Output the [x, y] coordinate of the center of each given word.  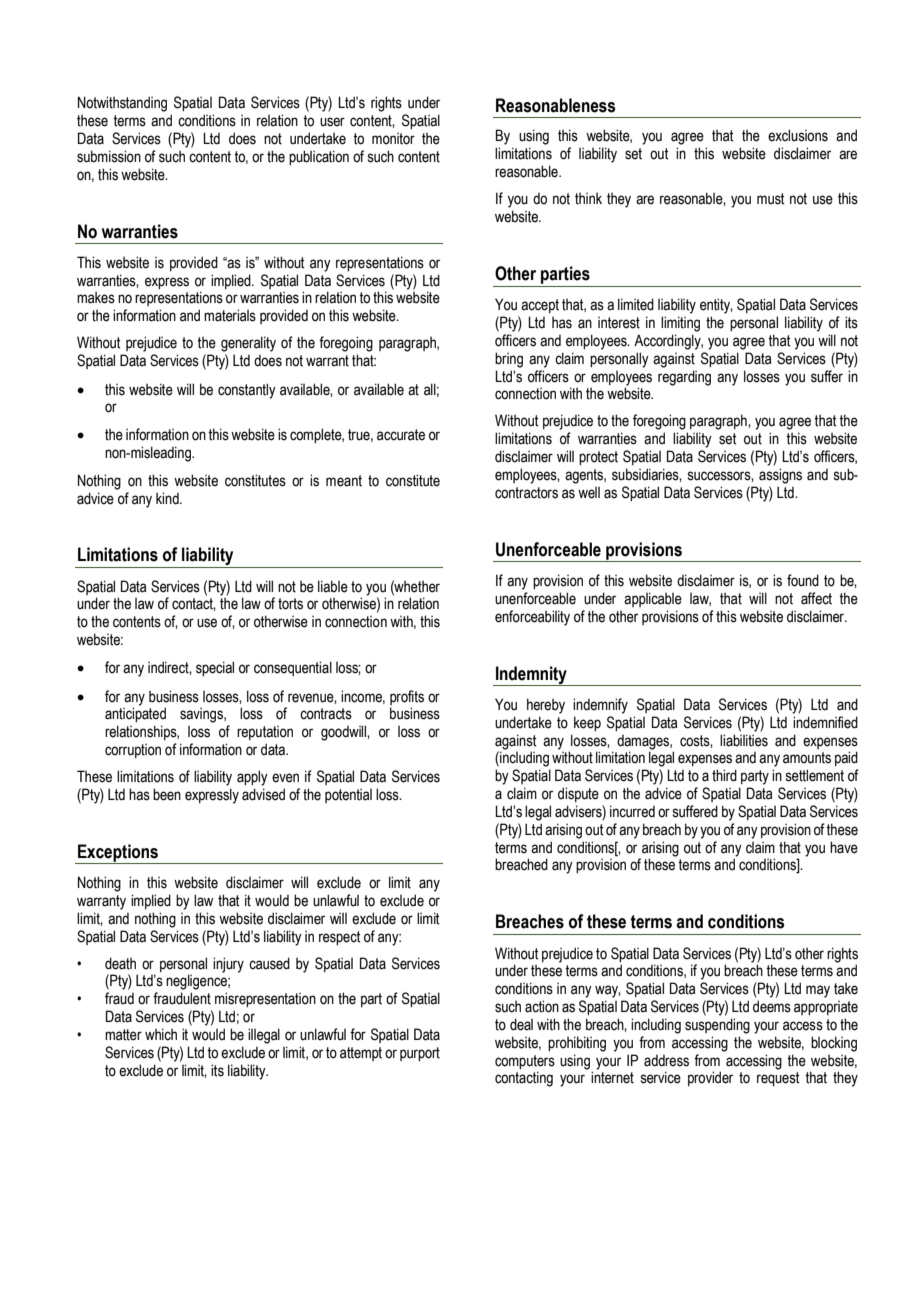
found [803, 580]
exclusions [798, 135]
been [167, 794]
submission [109, 156]
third [724, 775]
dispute [578, 794]
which [161, 1034]
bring [509, 360]
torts [290, 604]
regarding [684, 378]
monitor [393, 139]
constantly [247, 391]
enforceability [532, 618]
